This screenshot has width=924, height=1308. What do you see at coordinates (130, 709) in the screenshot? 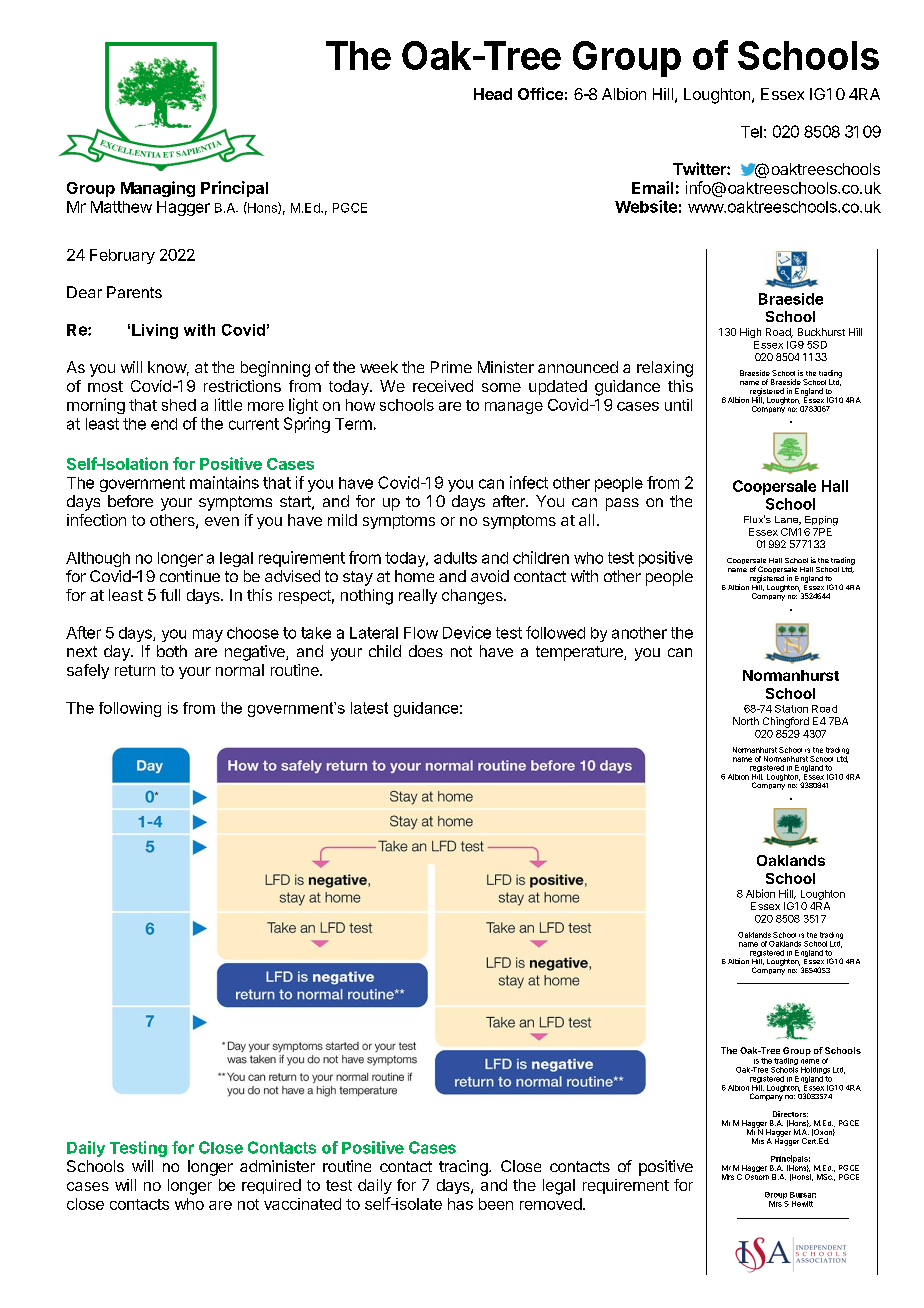
I see `following` at bounding box center [130, 709].
